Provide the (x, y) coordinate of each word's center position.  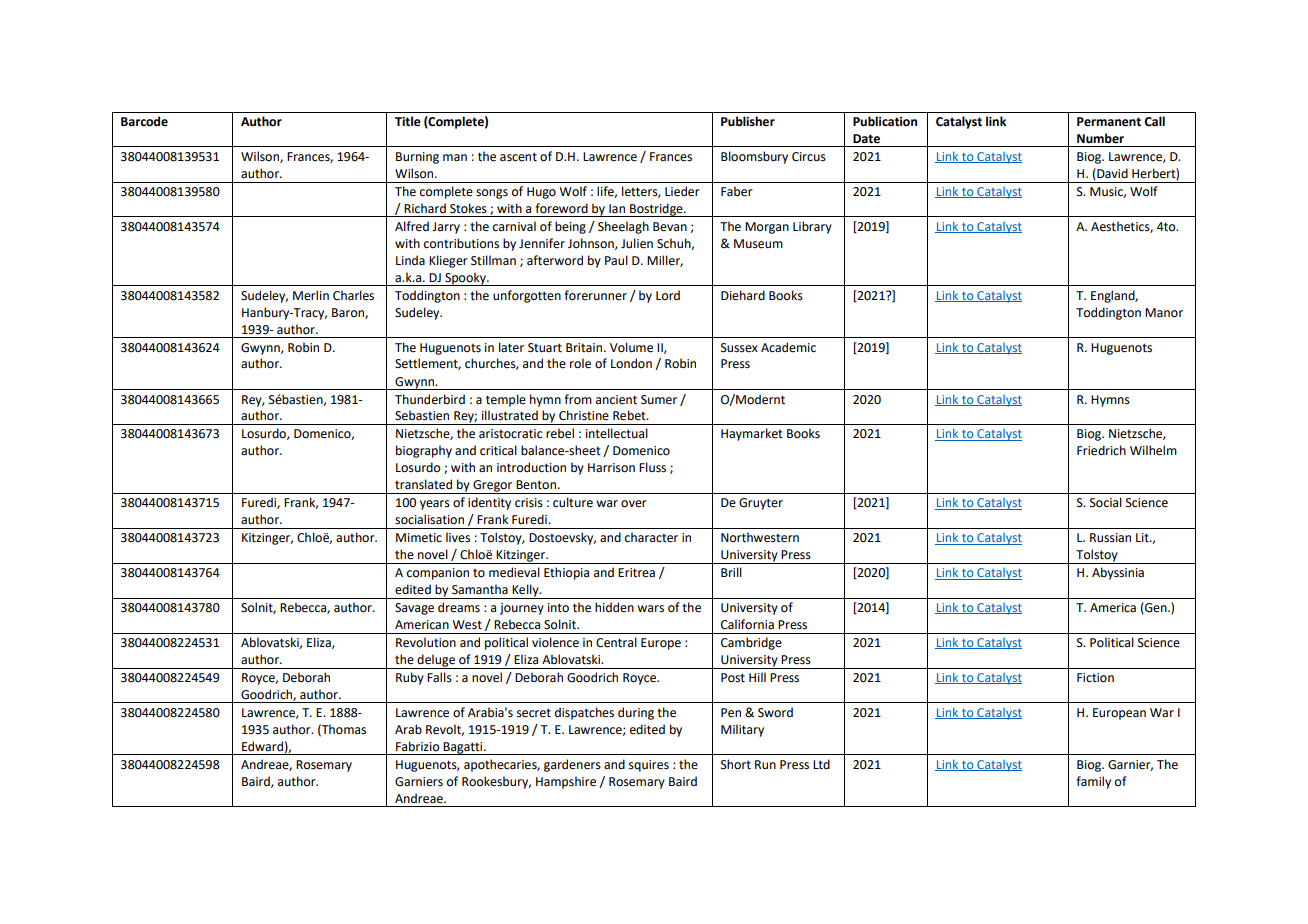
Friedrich (1101, 450)
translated (423, 484)
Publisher (748, 121)
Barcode (144, 121)
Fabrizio (418, 746)
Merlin (311, 295)
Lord (668, 295)
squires (649, 766)
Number (1100, 138)
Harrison (611, 468)
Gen (1156, 608)
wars (650, 609)
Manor (1164, 313)
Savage (414, 609)
